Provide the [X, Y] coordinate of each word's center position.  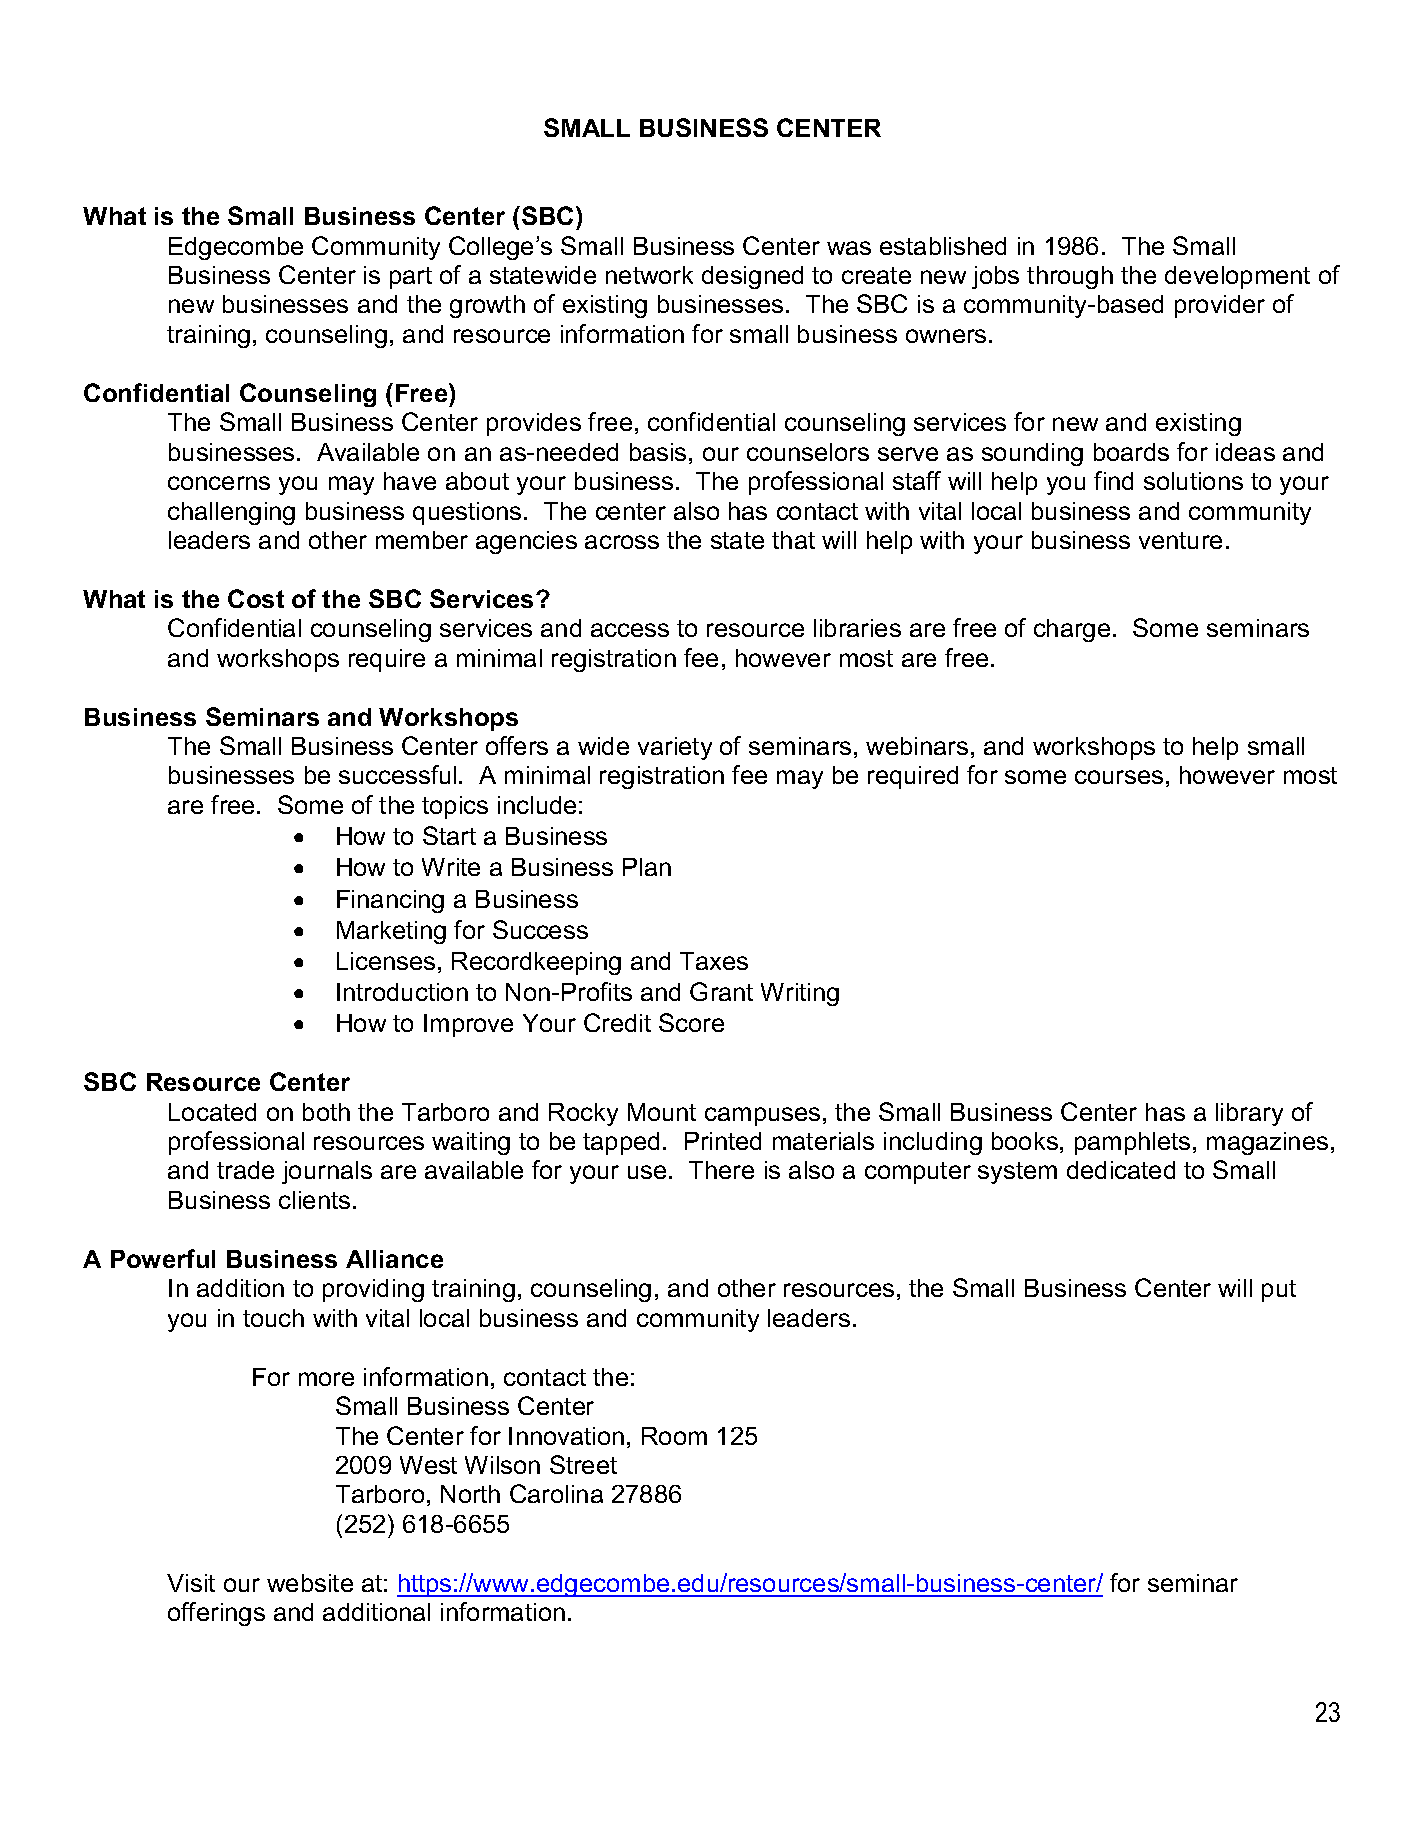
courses [1119, 777]
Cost [256, 598]
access [630, 630]
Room [674, 1436]
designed [752, 277]
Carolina [556, 1493]
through [1070, 277]
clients [314, 1200]
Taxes [714, 961]
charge [1072, 630]
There [721, 1170]
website [310, 1583]
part [411, 278]
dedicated [1121, 1170]
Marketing [391, 932]
